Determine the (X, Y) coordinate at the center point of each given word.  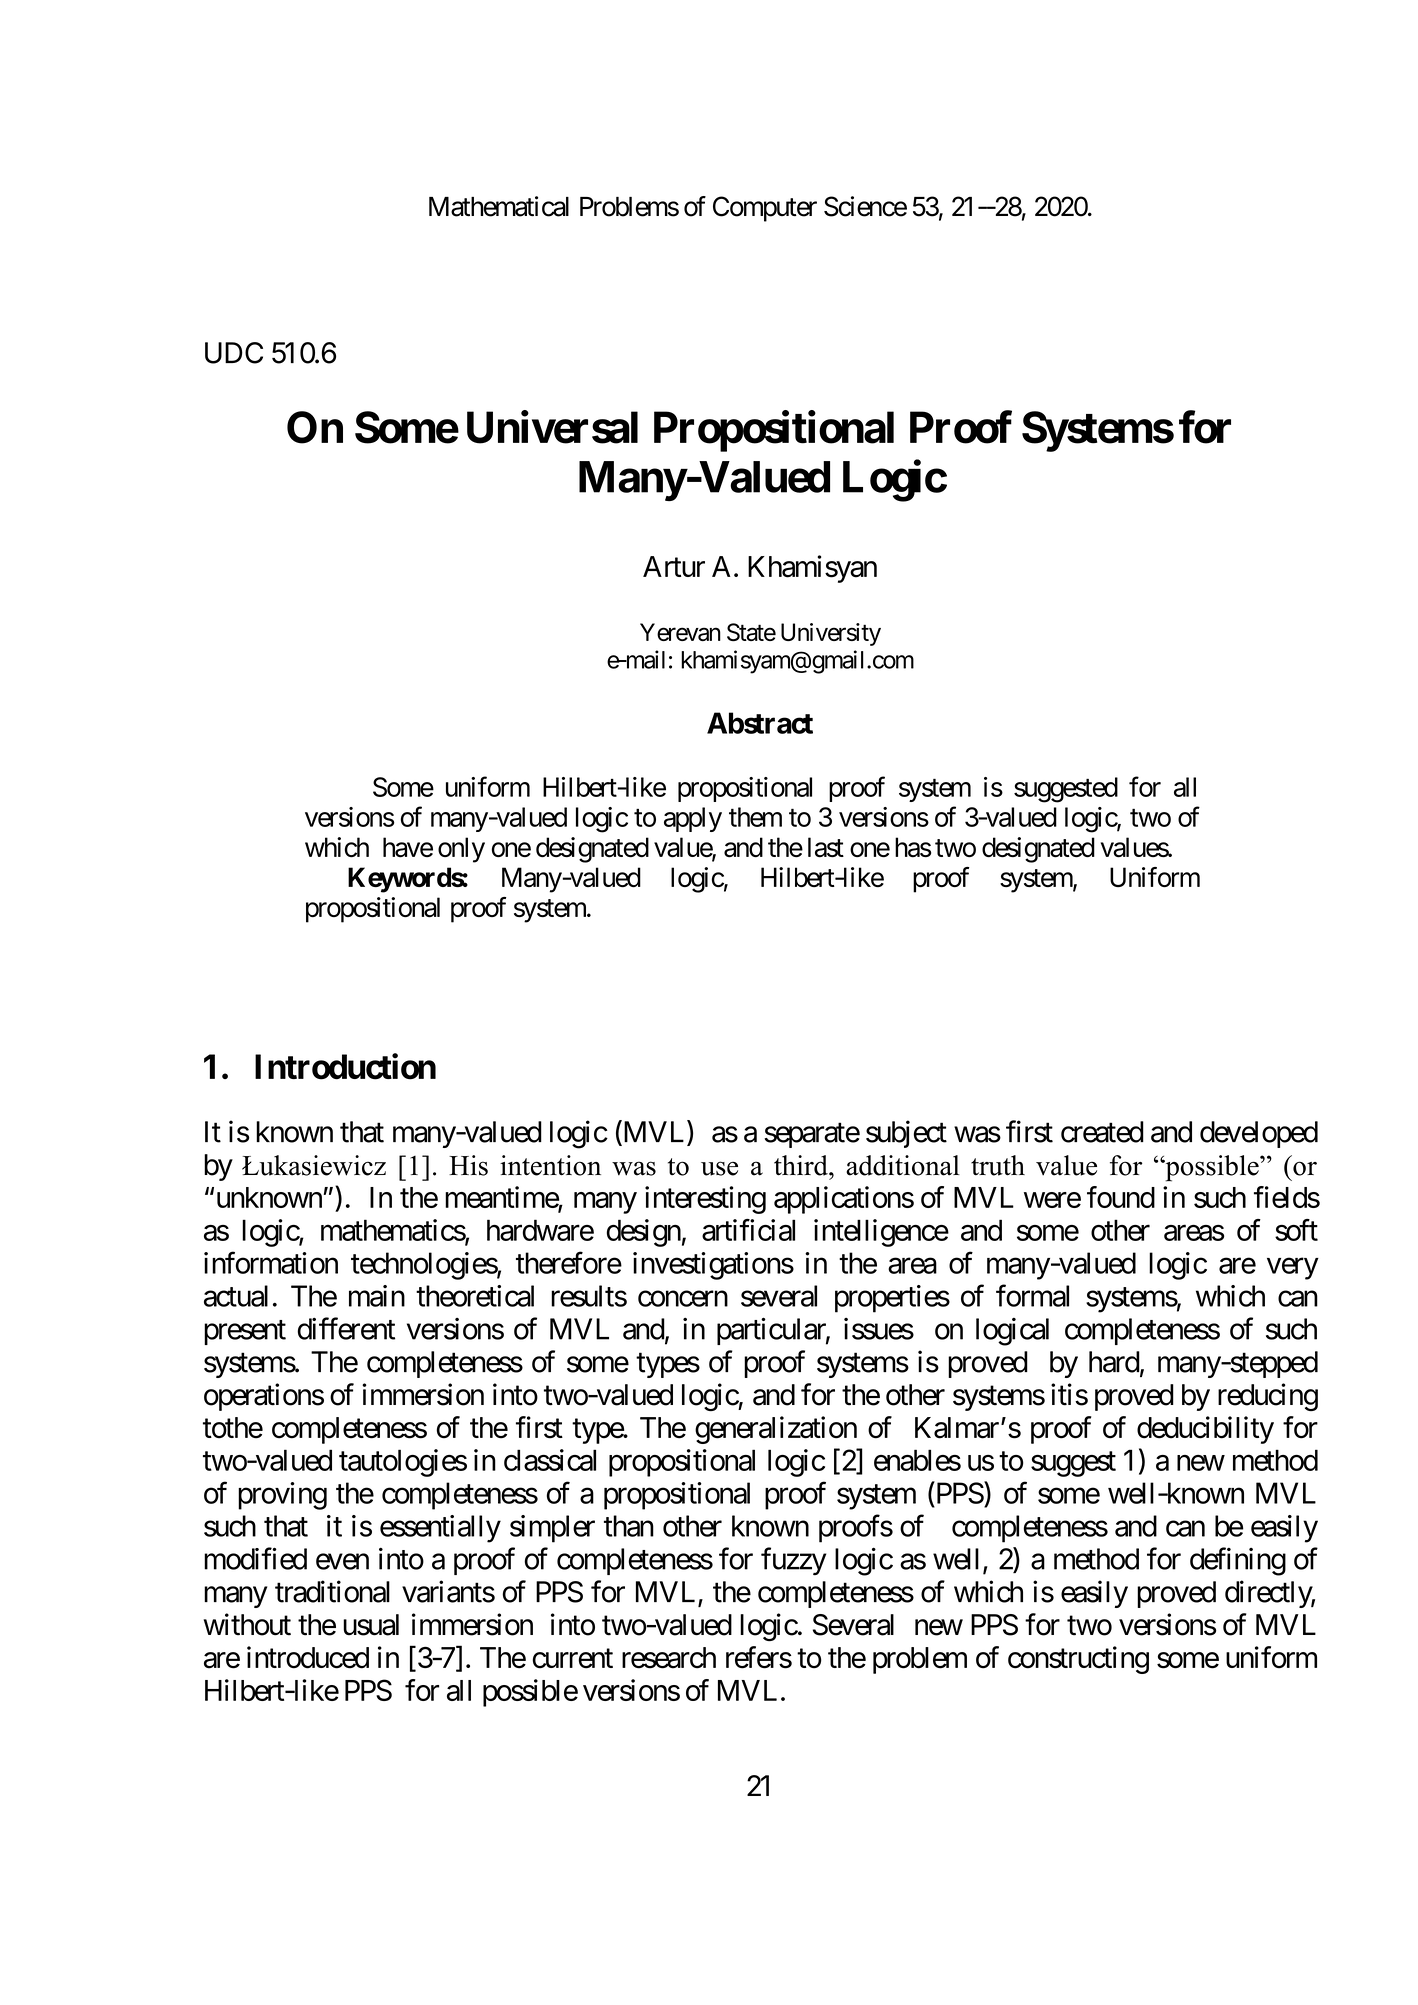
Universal (552, 427)
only (461, 850)
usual (371, 1625)
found (1121, 1197)
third (802, 1165)
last (826, 847)
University (831, 634)
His (468, 1165)
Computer (765, 209)
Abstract (760, 723)
